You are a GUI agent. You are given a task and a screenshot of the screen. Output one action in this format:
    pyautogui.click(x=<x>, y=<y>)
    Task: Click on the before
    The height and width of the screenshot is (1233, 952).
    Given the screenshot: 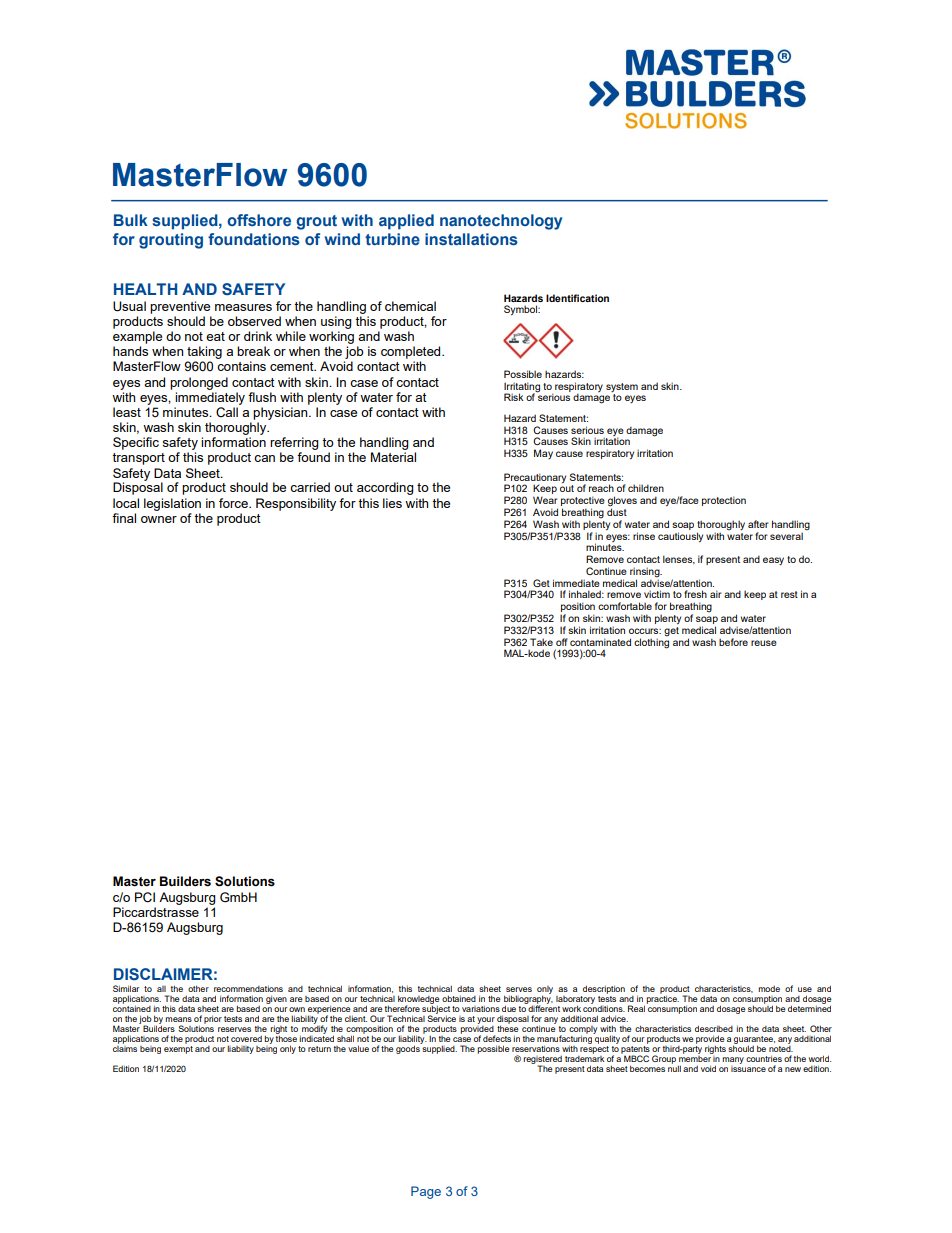 What is the action you would take?
    pyautogui.click(x=733, y=642)
